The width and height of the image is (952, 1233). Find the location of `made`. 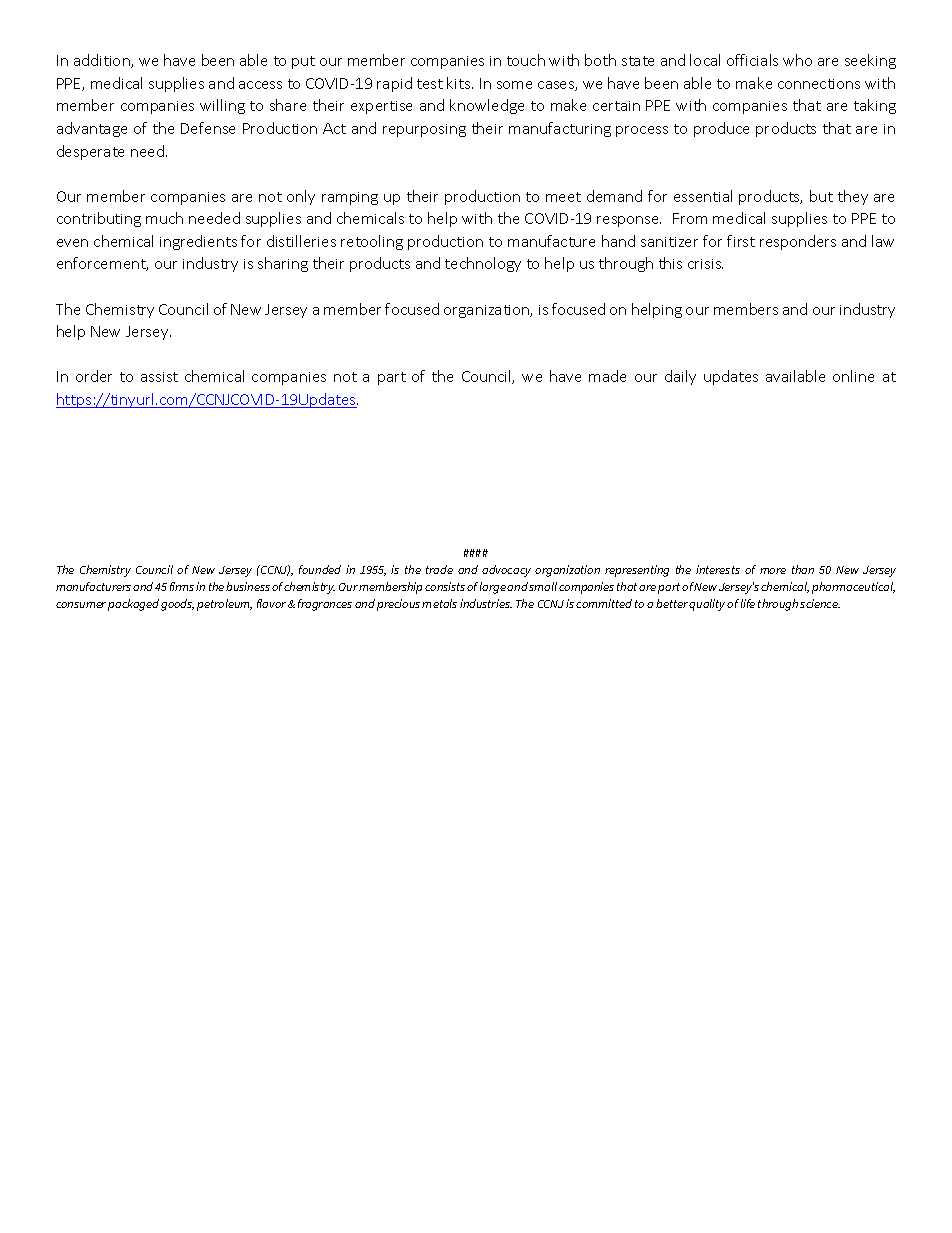

made is located at coordinates (607, 376).
